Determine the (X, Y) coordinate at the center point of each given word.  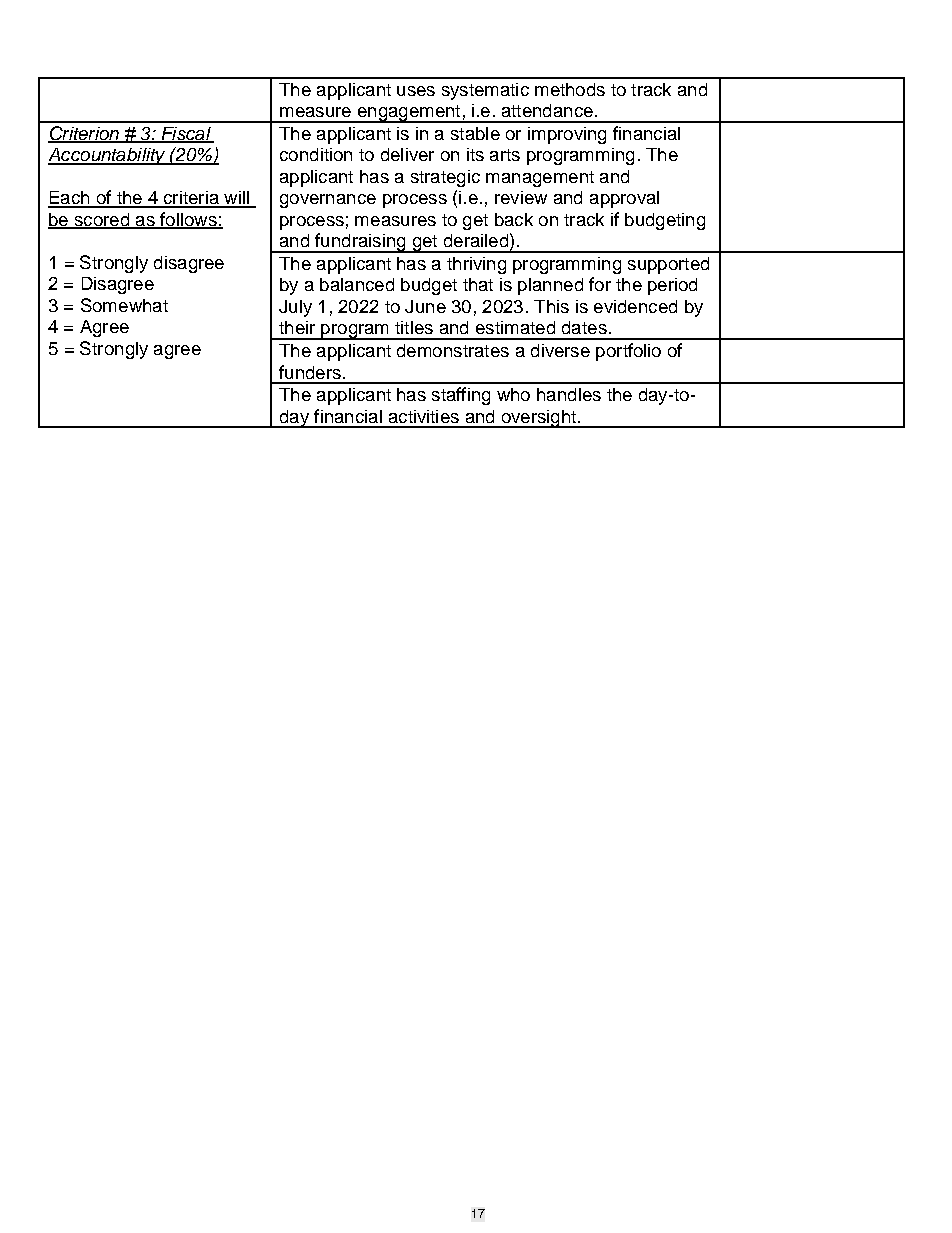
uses (416, 91)
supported (668, 265)
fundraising (360, 243)
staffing (461, 396)
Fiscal (186, 135)
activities (424, 416)
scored (101, 220)
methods (570, 89)
